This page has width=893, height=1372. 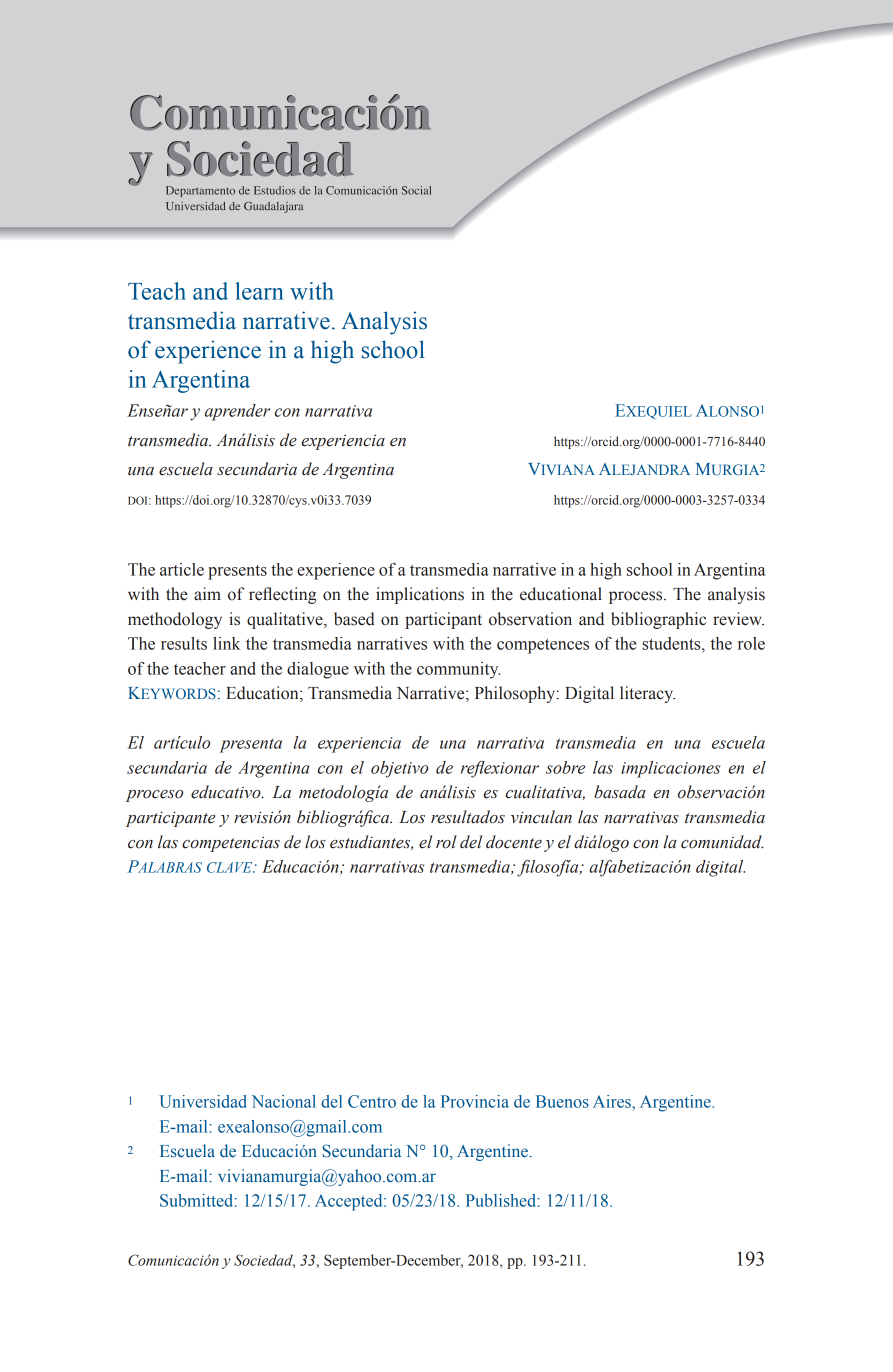 I want to click on implications, so click(x=420, y=595).
